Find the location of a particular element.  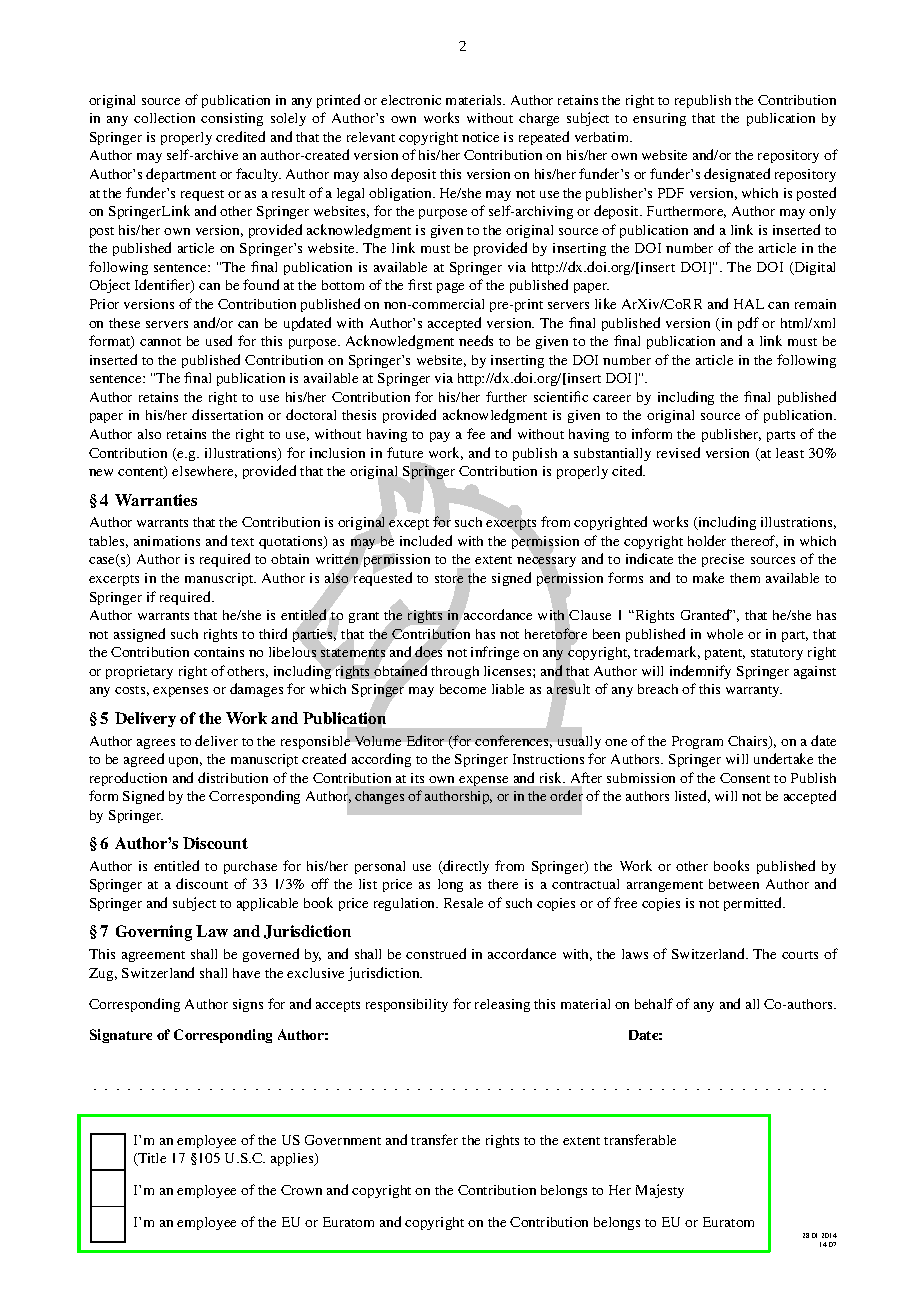

distribution is located at coordinates (233, 777).
